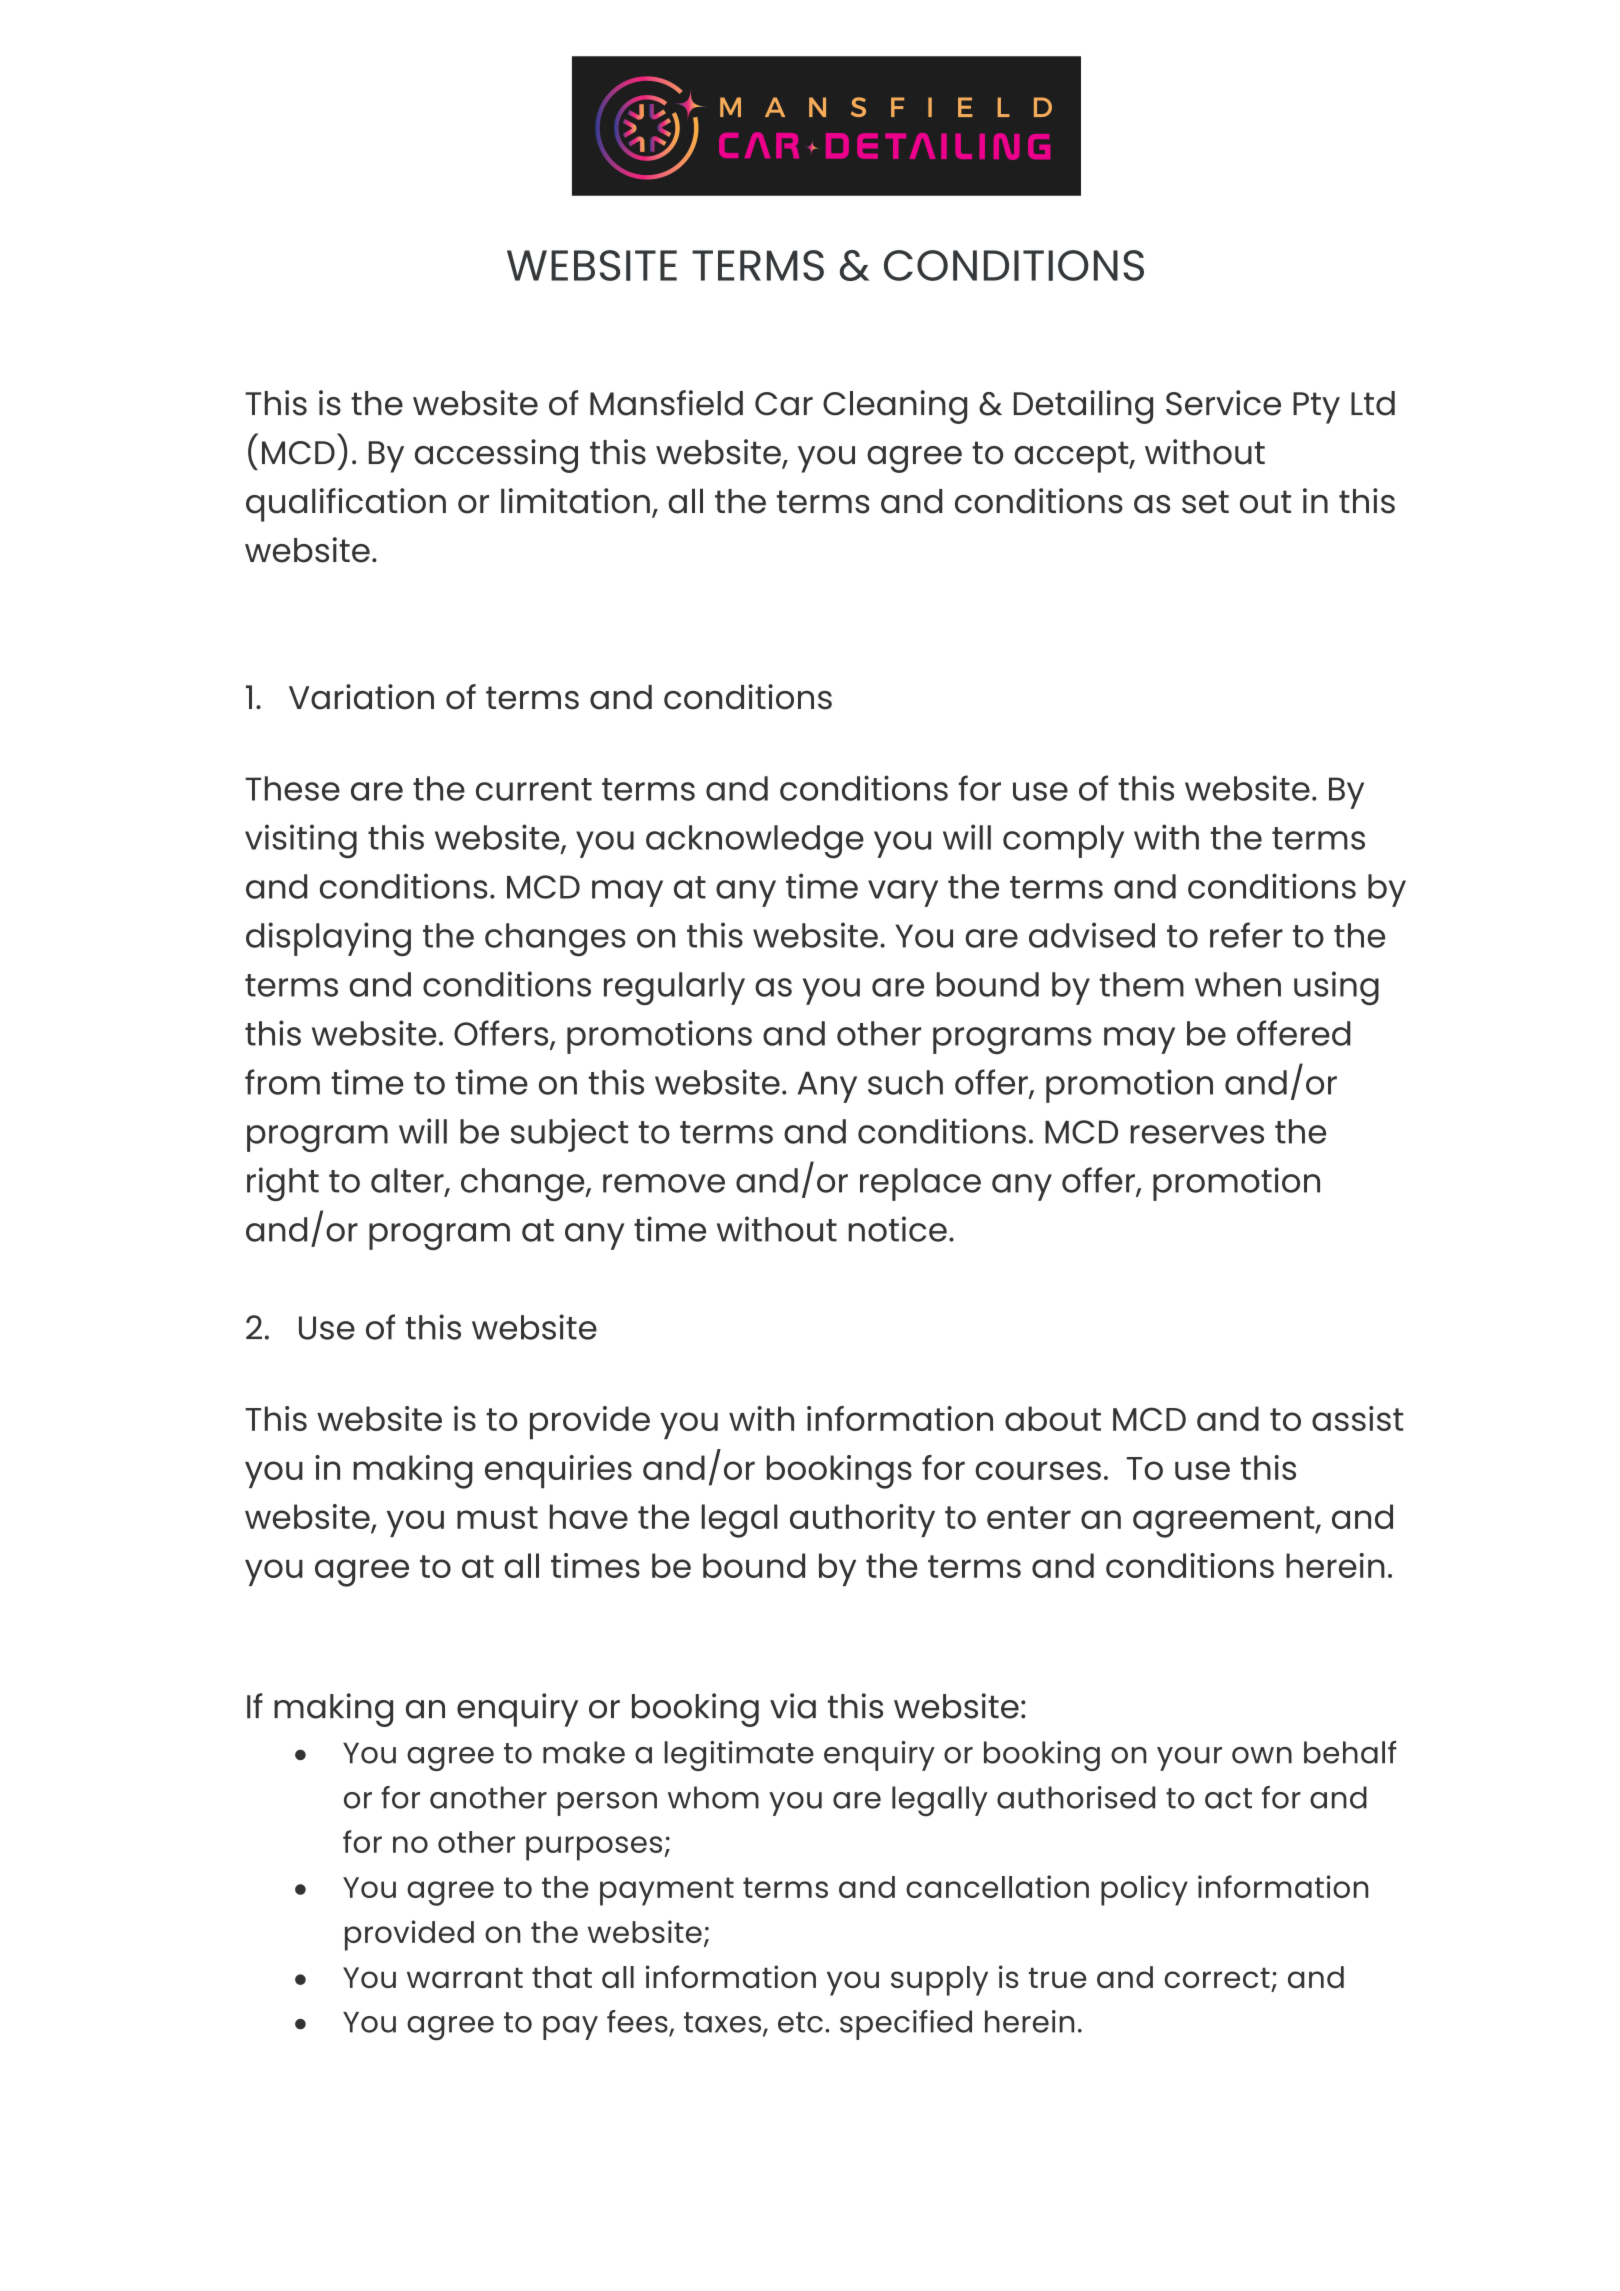 Image resolution: width=1620 pixels, height=2291 pixels. Describe the element at coordinates (1238, 984) in the document. I see `when` at that location.
